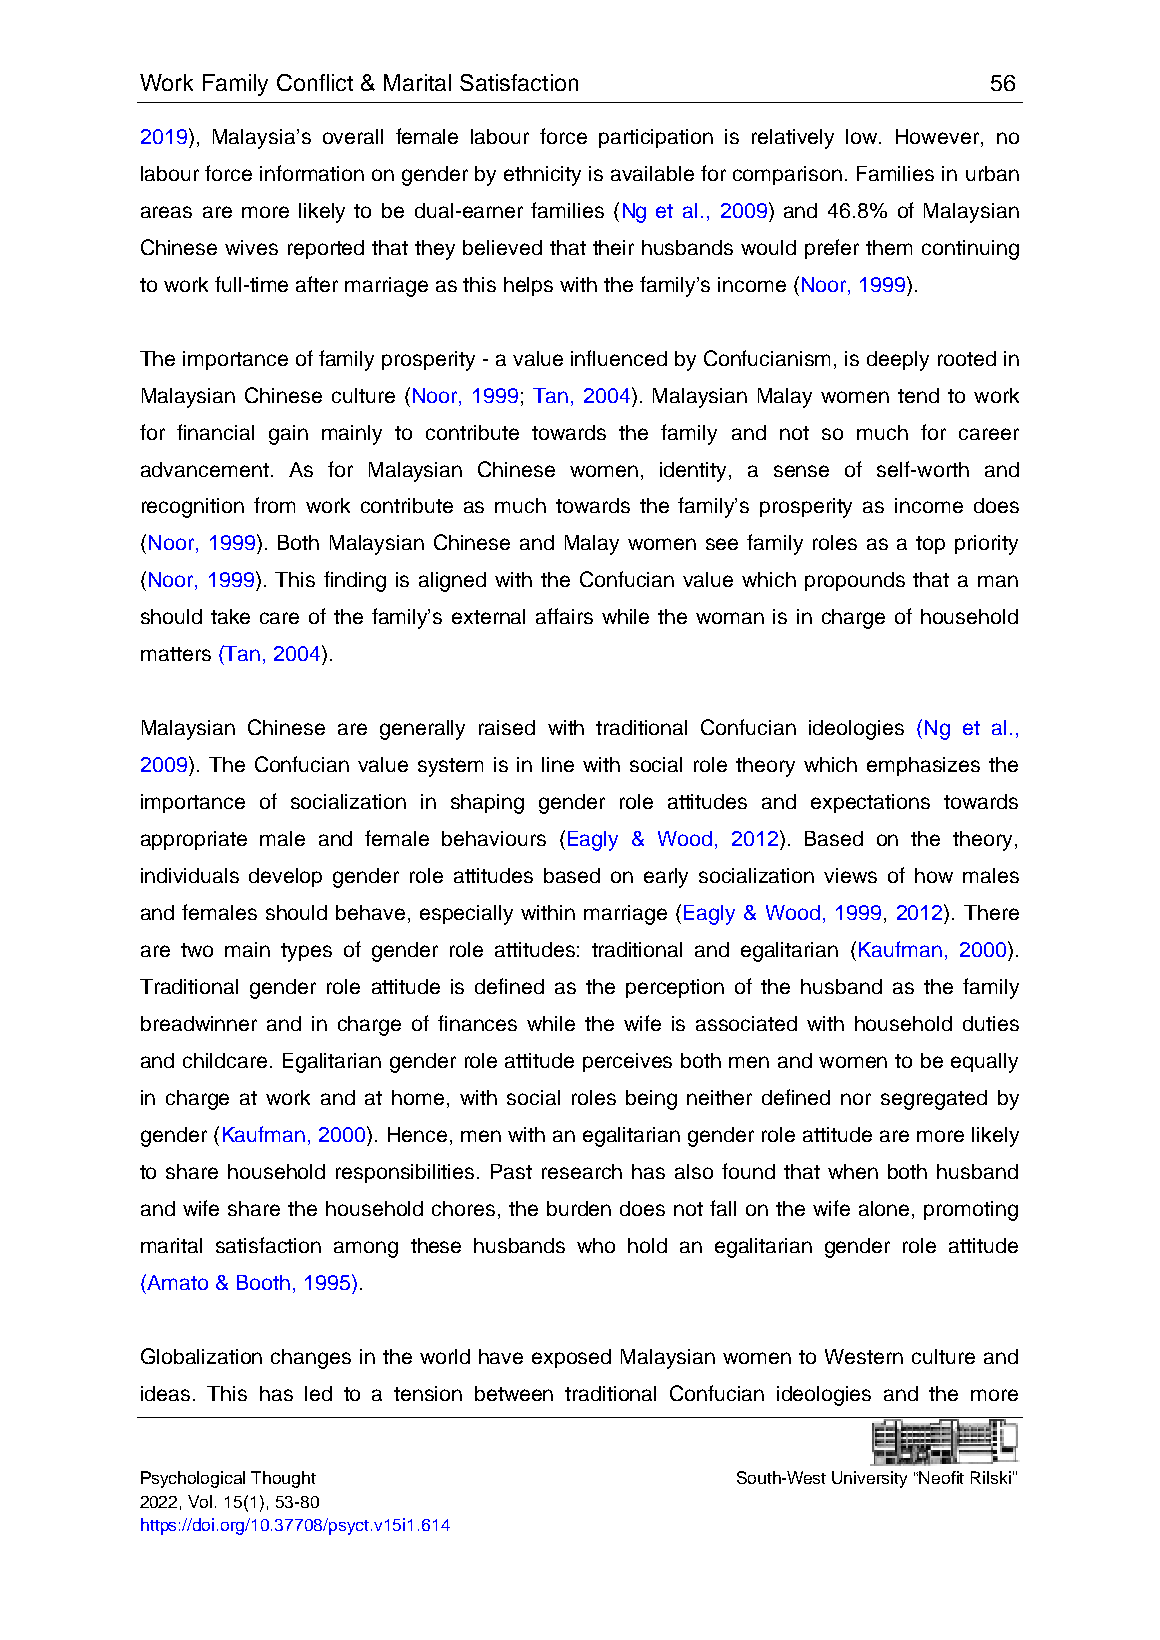 This screenshot has width=1160, height=1640. Describe the element at coordinates (627, 1062) in the screenshot. I see `perceives` at that location.
